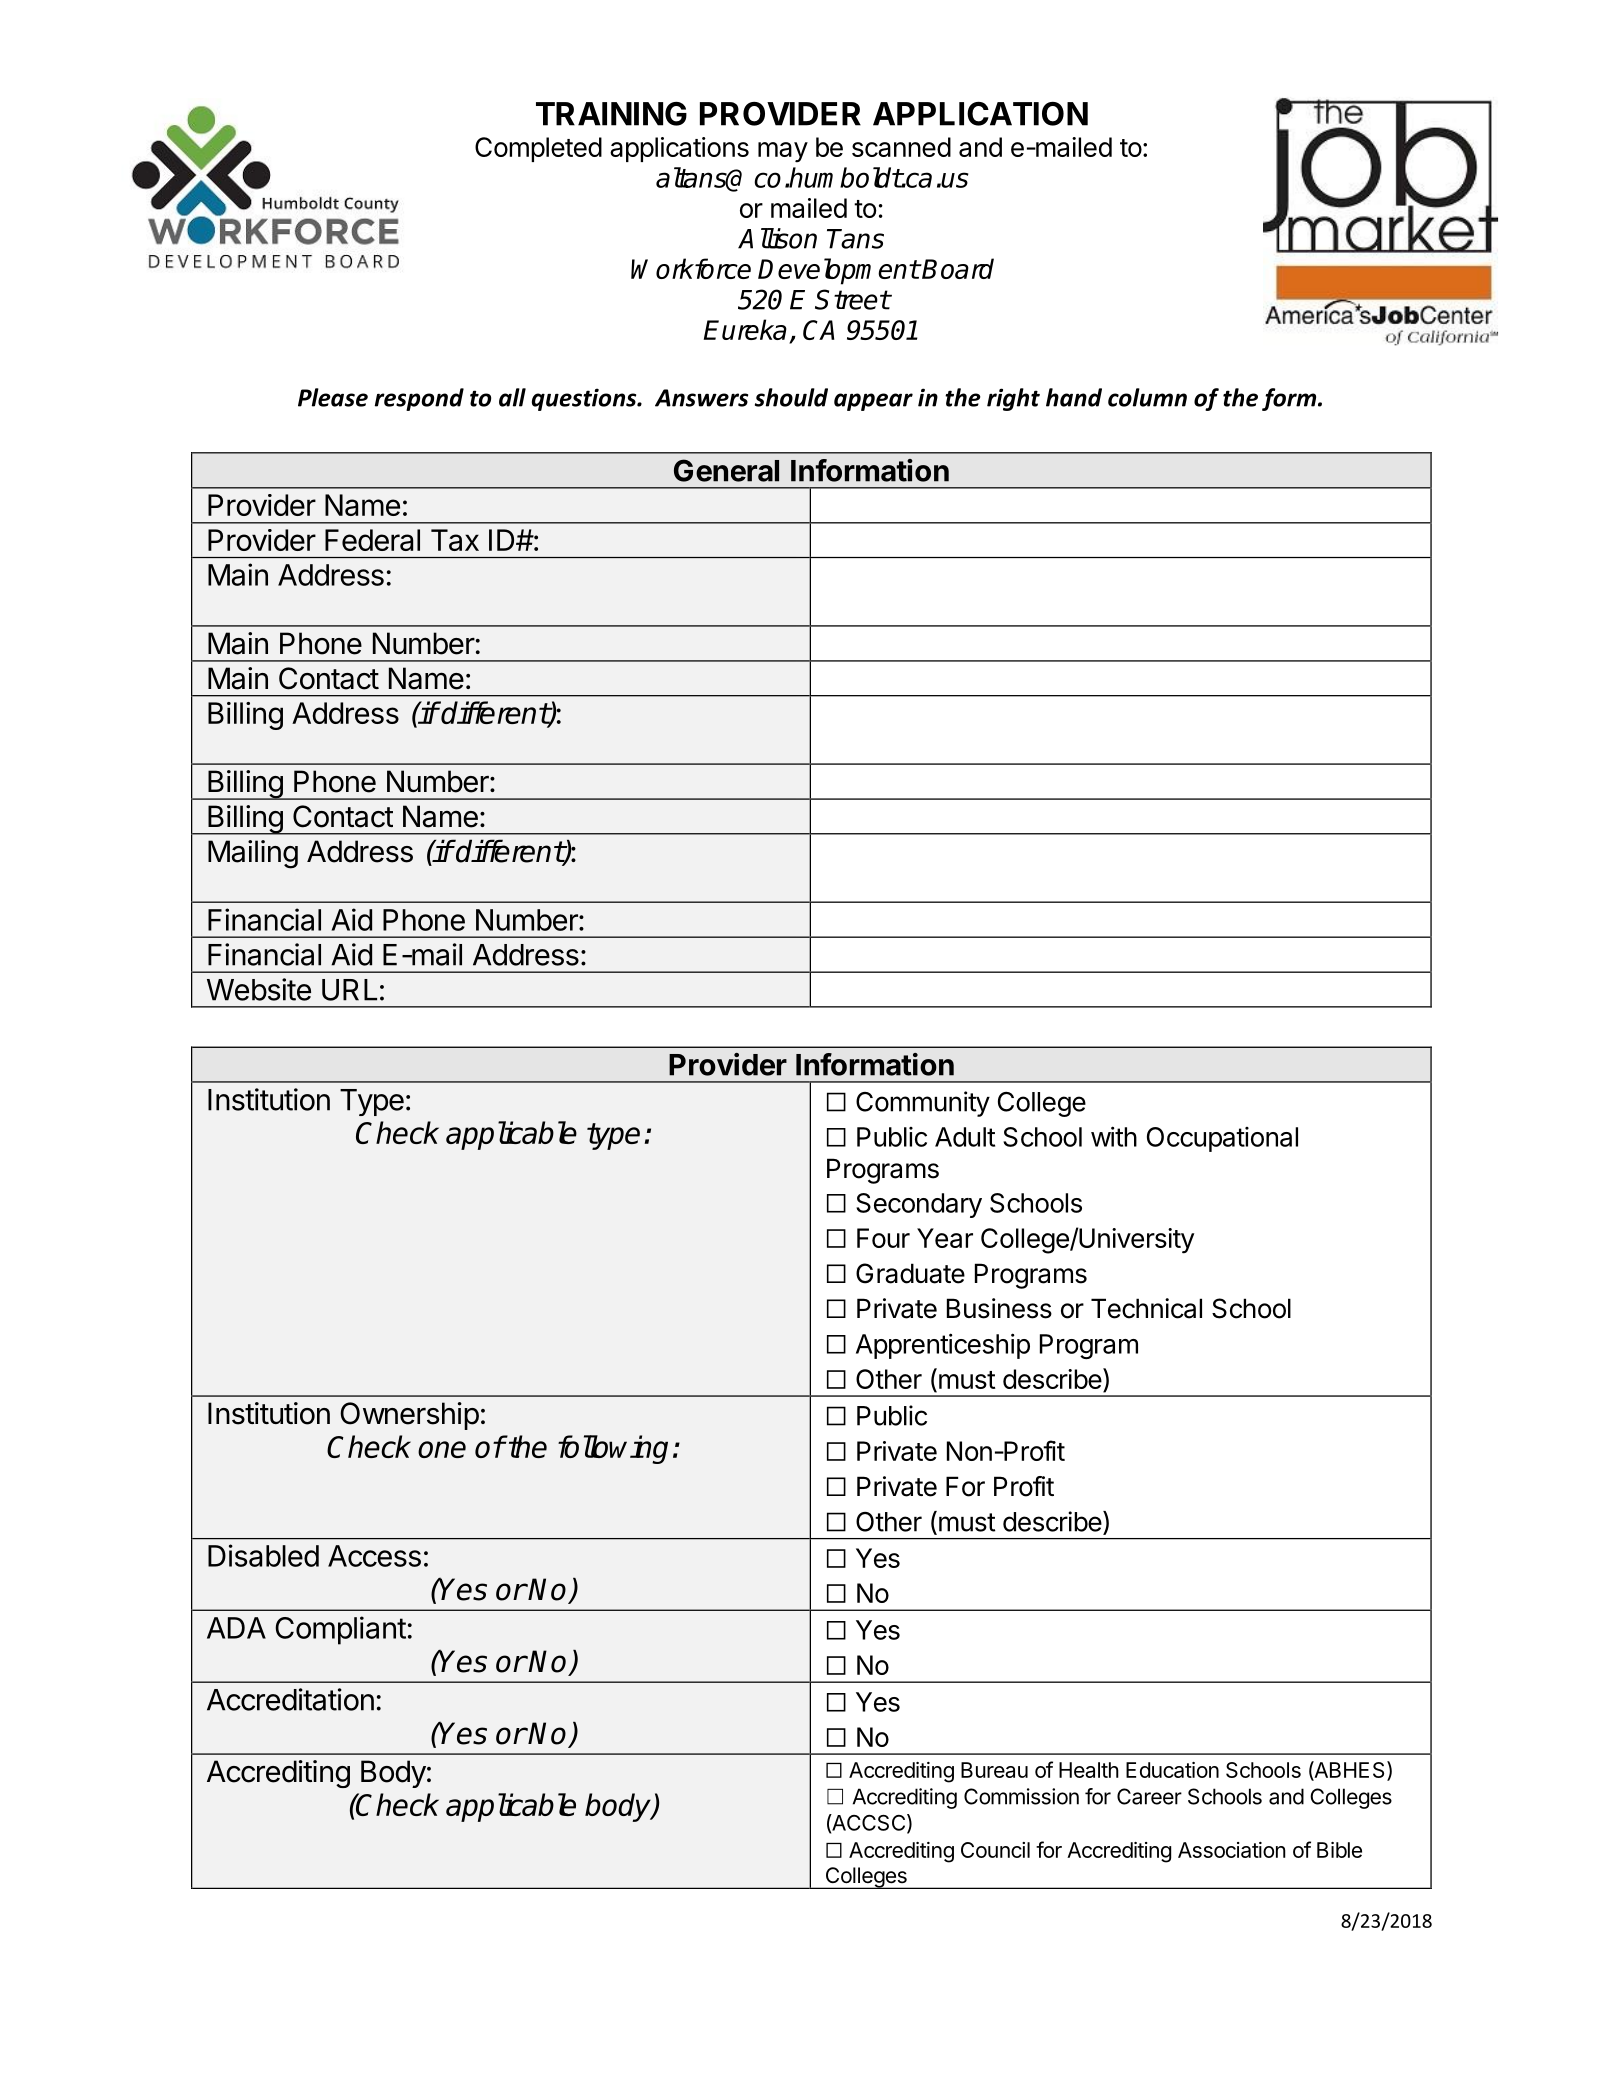 This page has height=2100, width=1623. What do you see at coordinates (372, 540) in the page?
I see `Federal` at bounding box center [372, 540].
